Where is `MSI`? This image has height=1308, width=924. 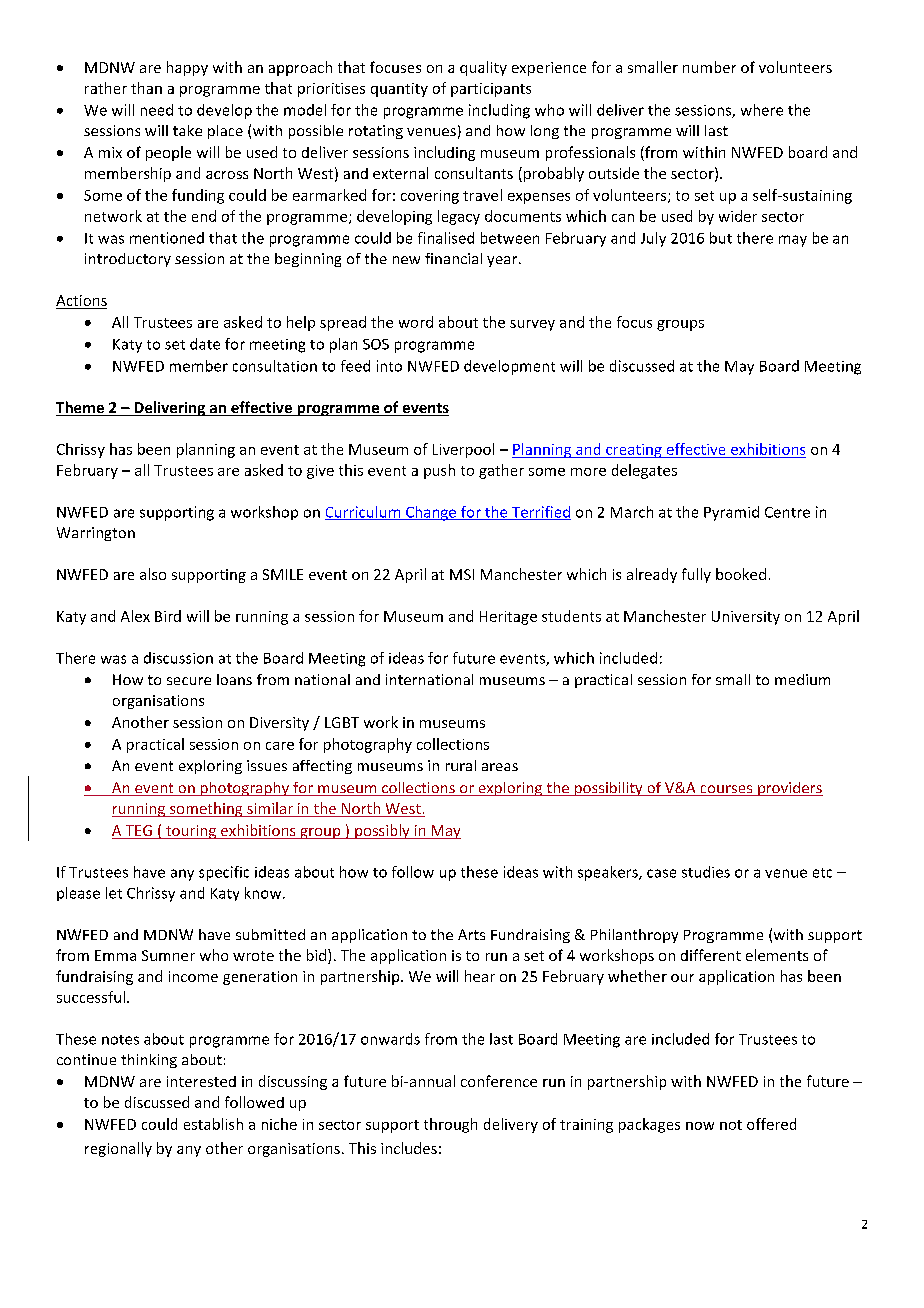
MSI is located at coordinates (462, 574).
